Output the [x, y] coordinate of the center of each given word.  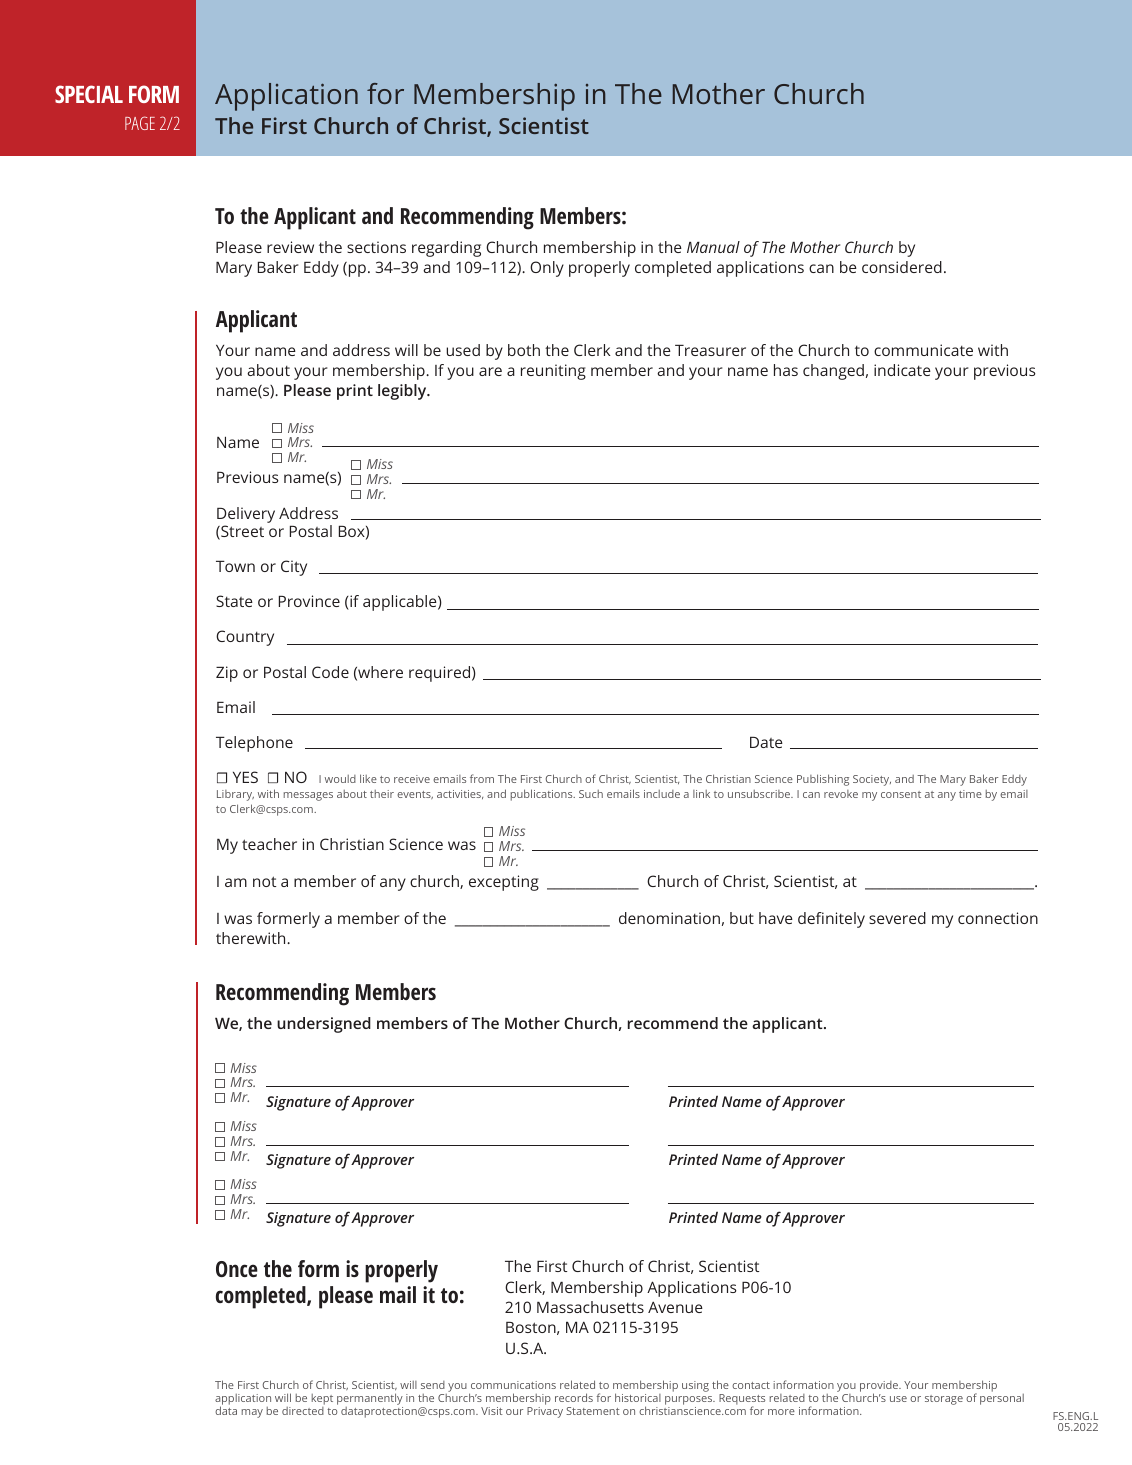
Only [547, 269]
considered [902, 267]
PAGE [140, 123]
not [264, 881]
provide [880, 1387]
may [252, 1413]
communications [513, 1385]
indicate [902, 370]
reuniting [553, 372]
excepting [504, 883]
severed [897, 918]
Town [235, 566]
